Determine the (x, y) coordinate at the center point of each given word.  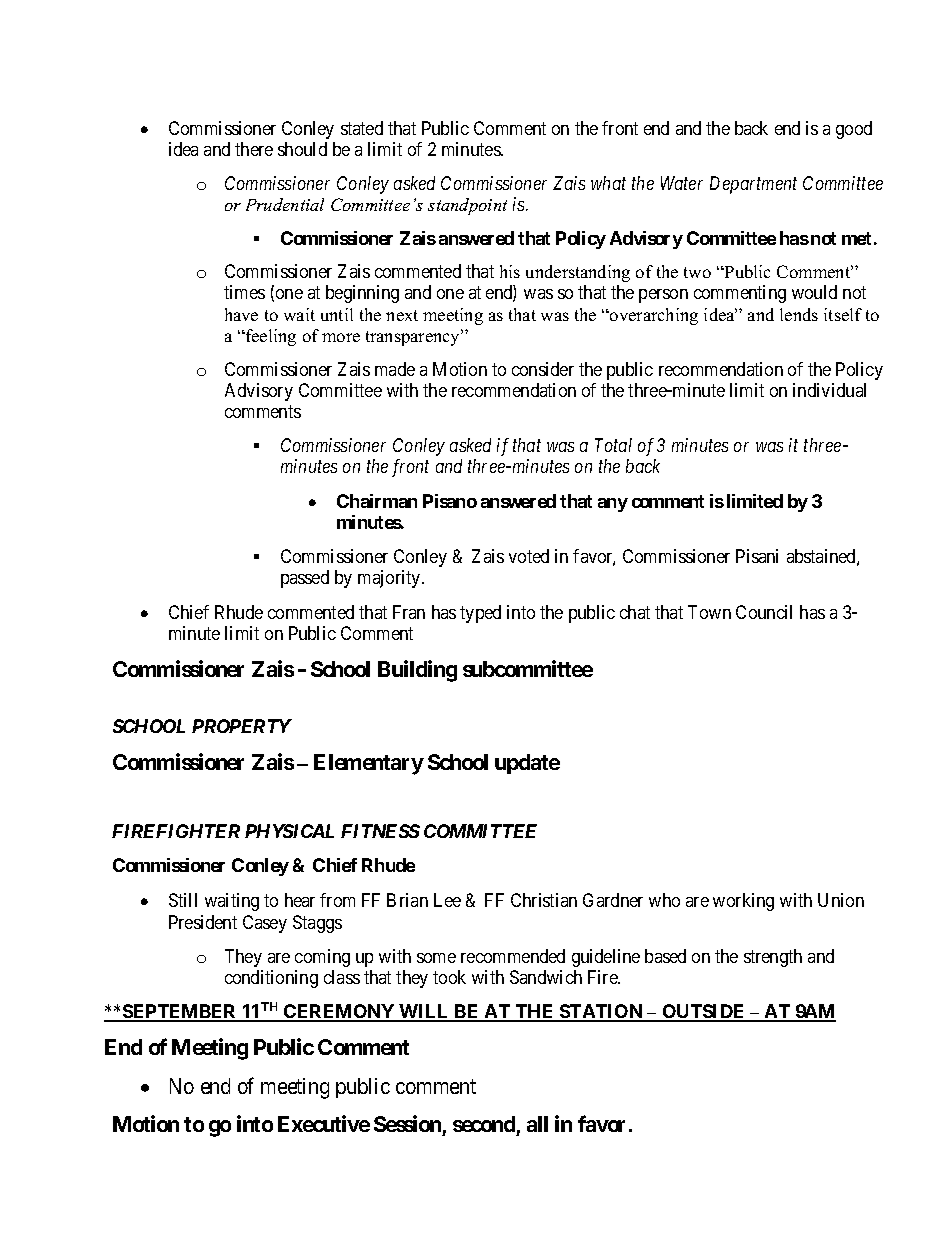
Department (753, 185)
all (537, 1124)
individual (829, 390)
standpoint (467, 206)
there (254, 149)
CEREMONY (339, 1012)
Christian (544, 900)
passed (305, 579)
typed (480, 614)
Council (764, 612)
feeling (270, 337)
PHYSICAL (289, 831)
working (743, 902)
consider (543, 369)
